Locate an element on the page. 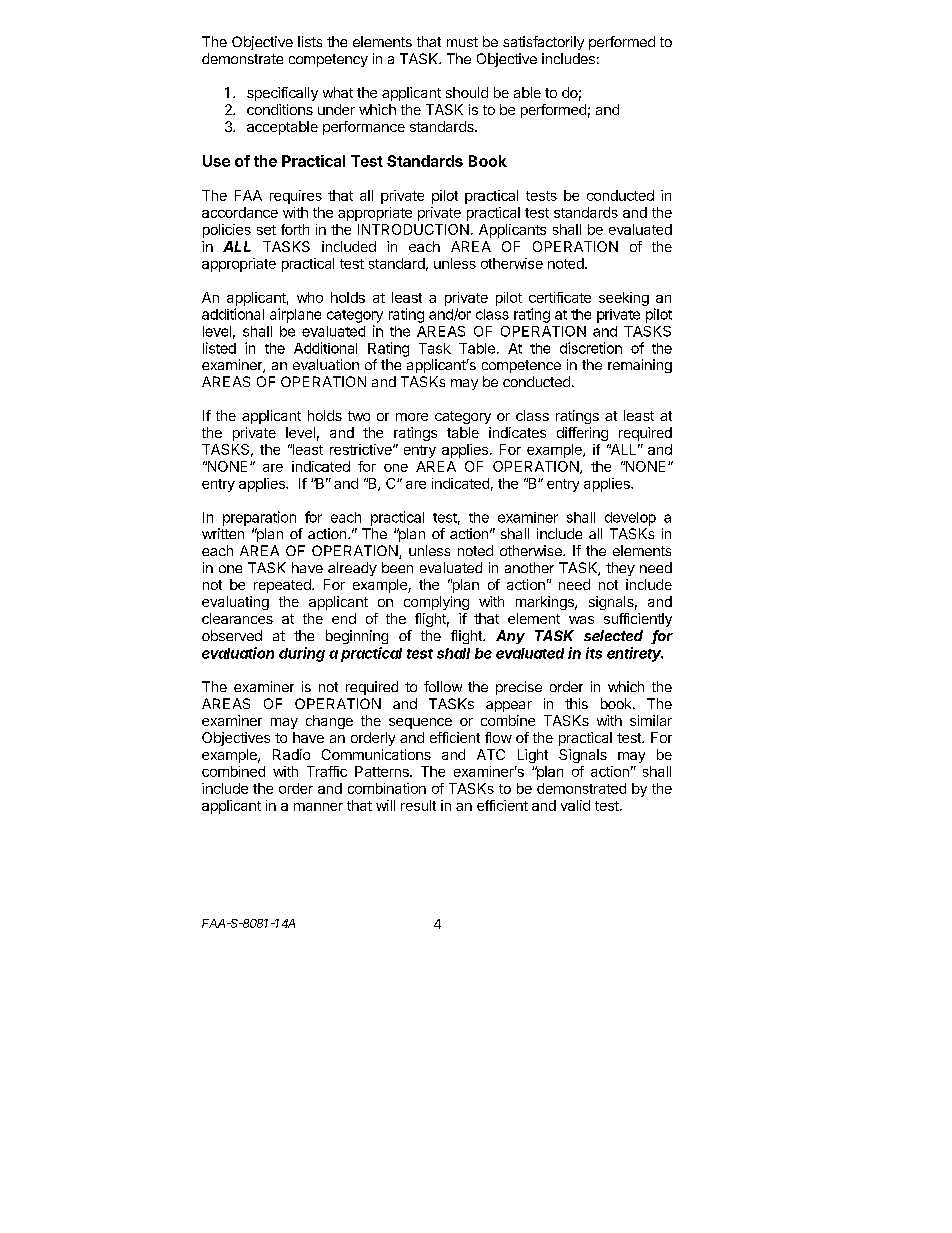  specifically is located at coordinates (282, 94).
